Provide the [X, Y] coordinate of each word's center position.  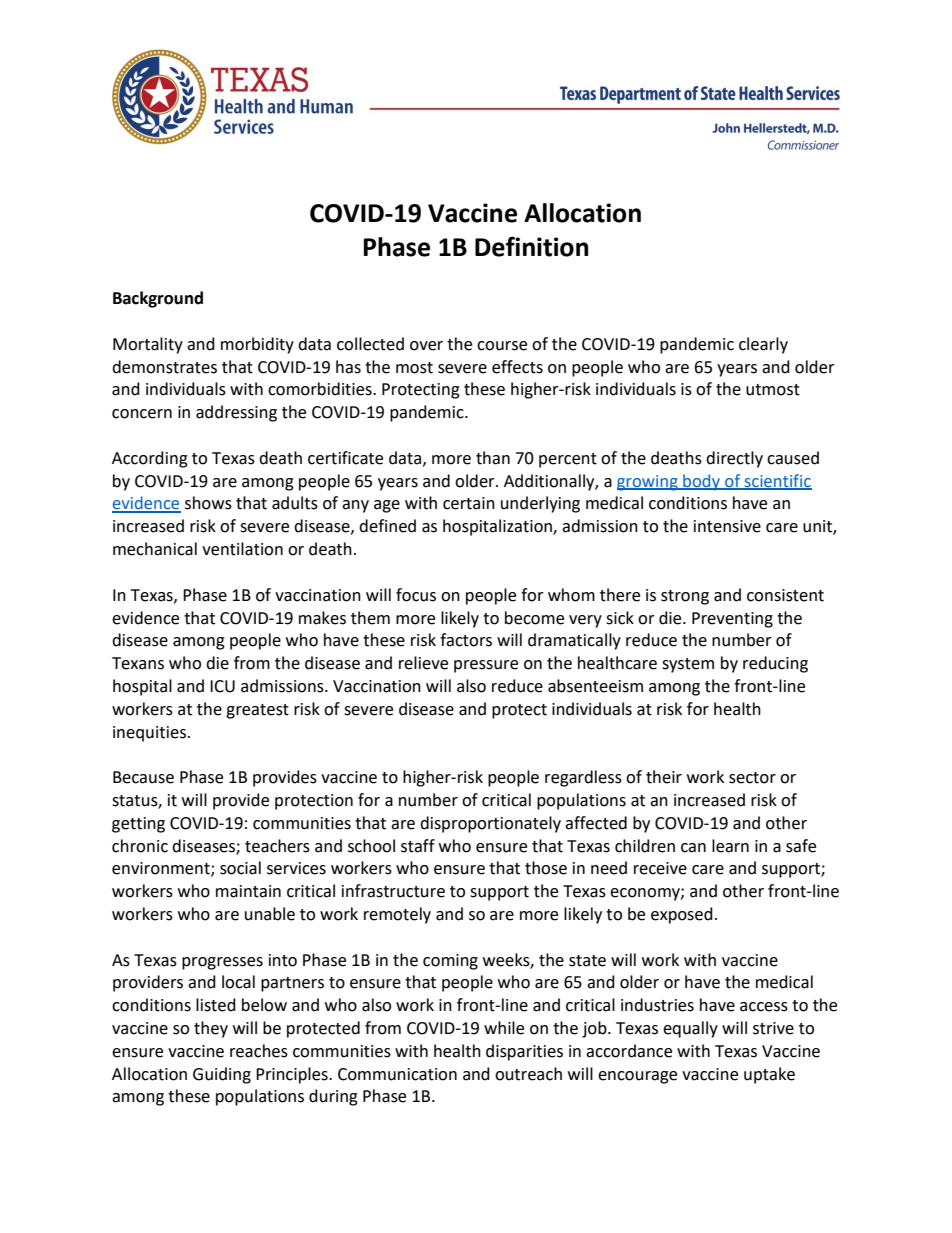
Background [158, 299]
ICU [222, 686]
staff [418, 846]
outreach [528, 1074]
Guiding [222, 1075]
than [493, 458]
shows [208, 503]
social [240, 868]
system [688, 665]
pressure [486, 666]
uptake [769, 1075]
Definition [531, 246]
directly [734, 459]
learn [730, 846]
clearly [763, 345]
